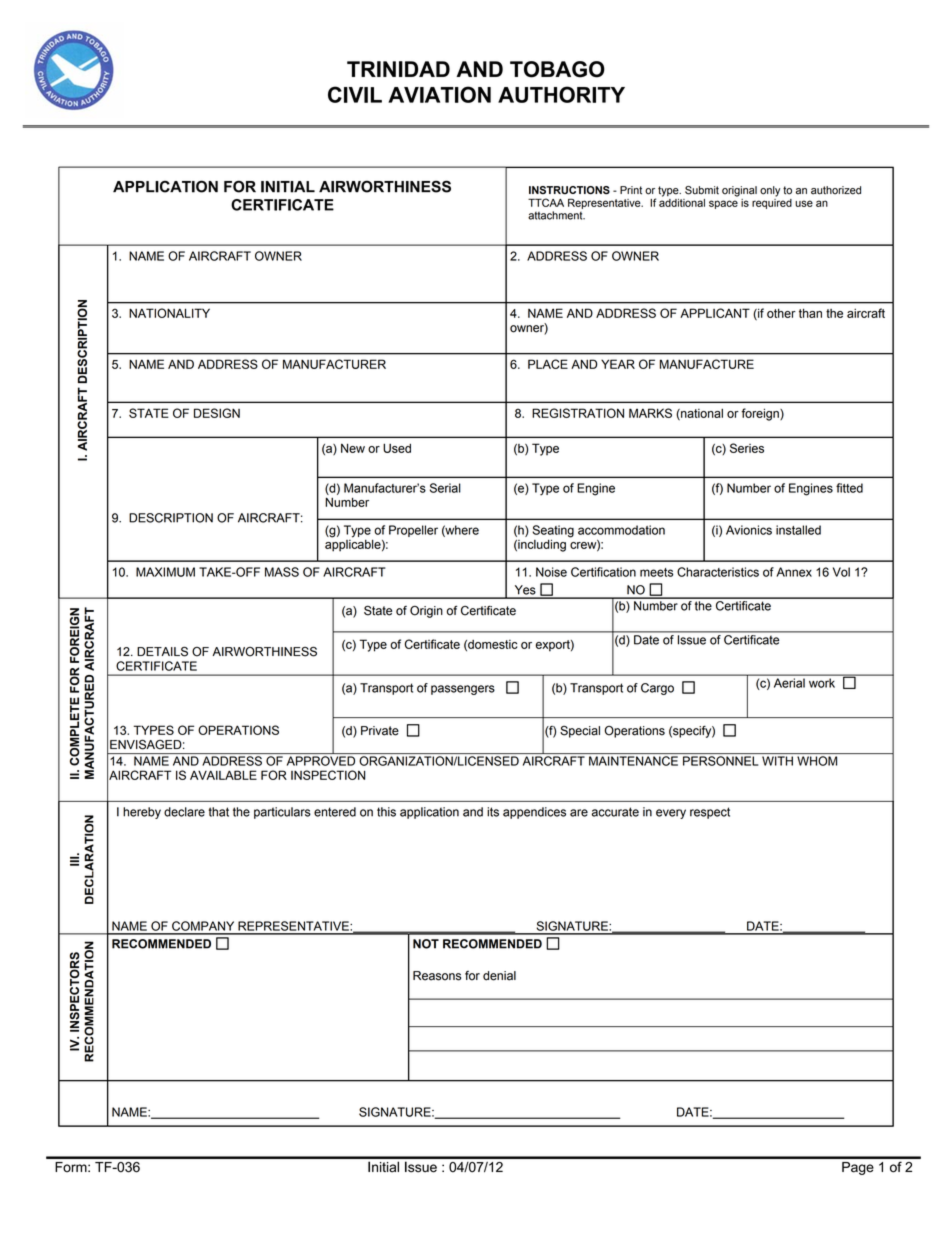  I want to click on Noise, so click(551, 572).
